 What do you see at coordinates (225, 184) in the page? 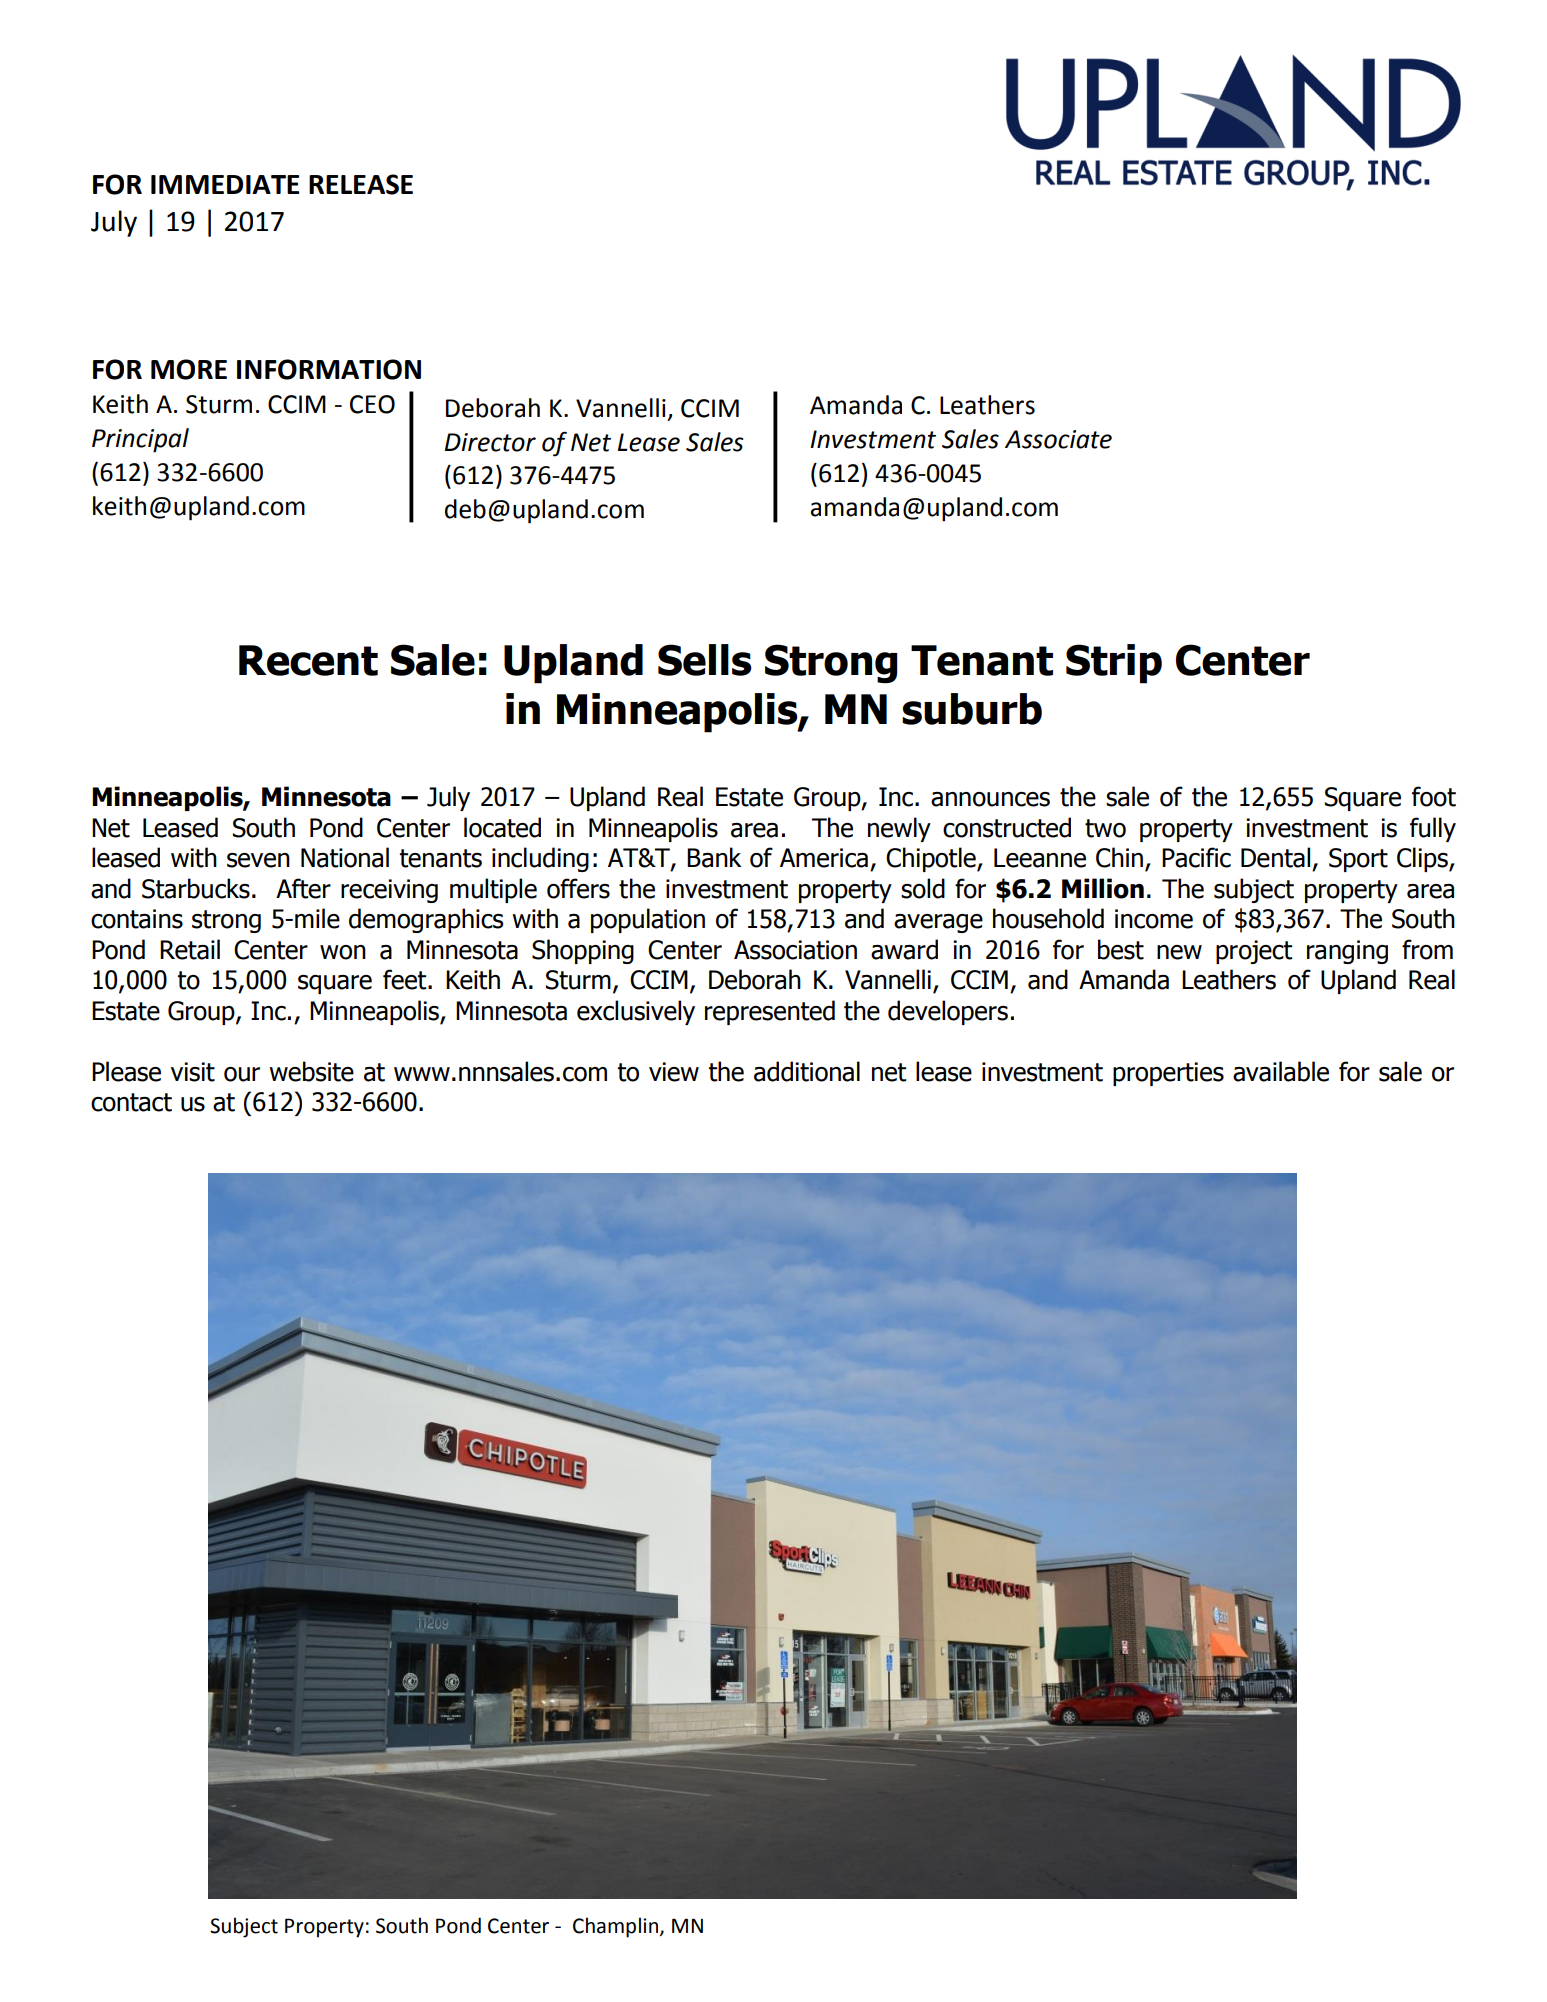
I see `IMMEDIATE` at bounding box center [225, 184].
